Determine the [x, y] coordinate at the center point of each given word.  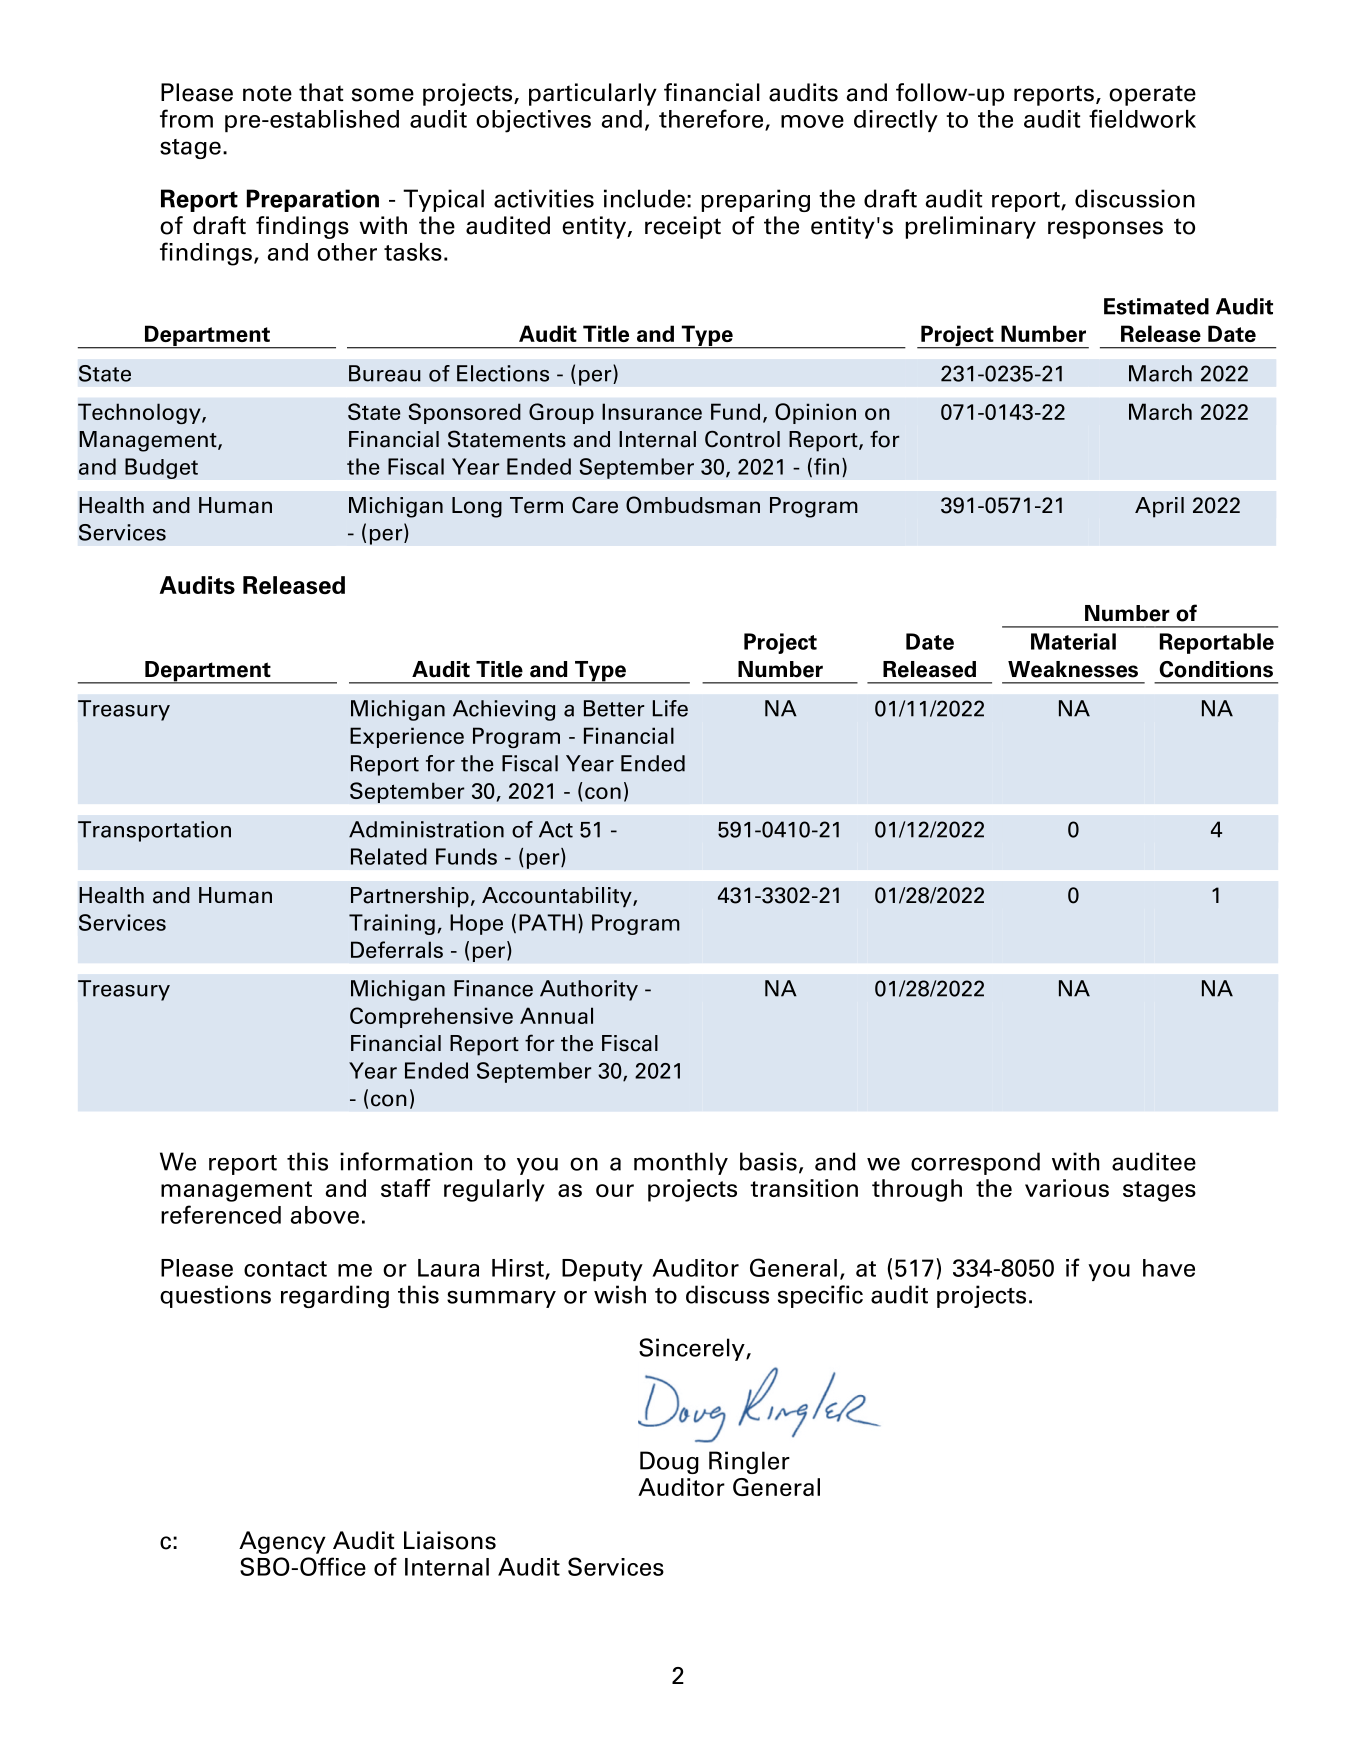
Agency [282, 1542]
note [267, 93]
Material [1073, 641]
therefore [712, 119]
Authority [589, 990]
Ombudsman [693, 505]
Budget [161, 468]
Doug [669, 1462]
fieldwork [1142, 118]
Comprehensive [431, 1017]
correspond [975, 1163]
